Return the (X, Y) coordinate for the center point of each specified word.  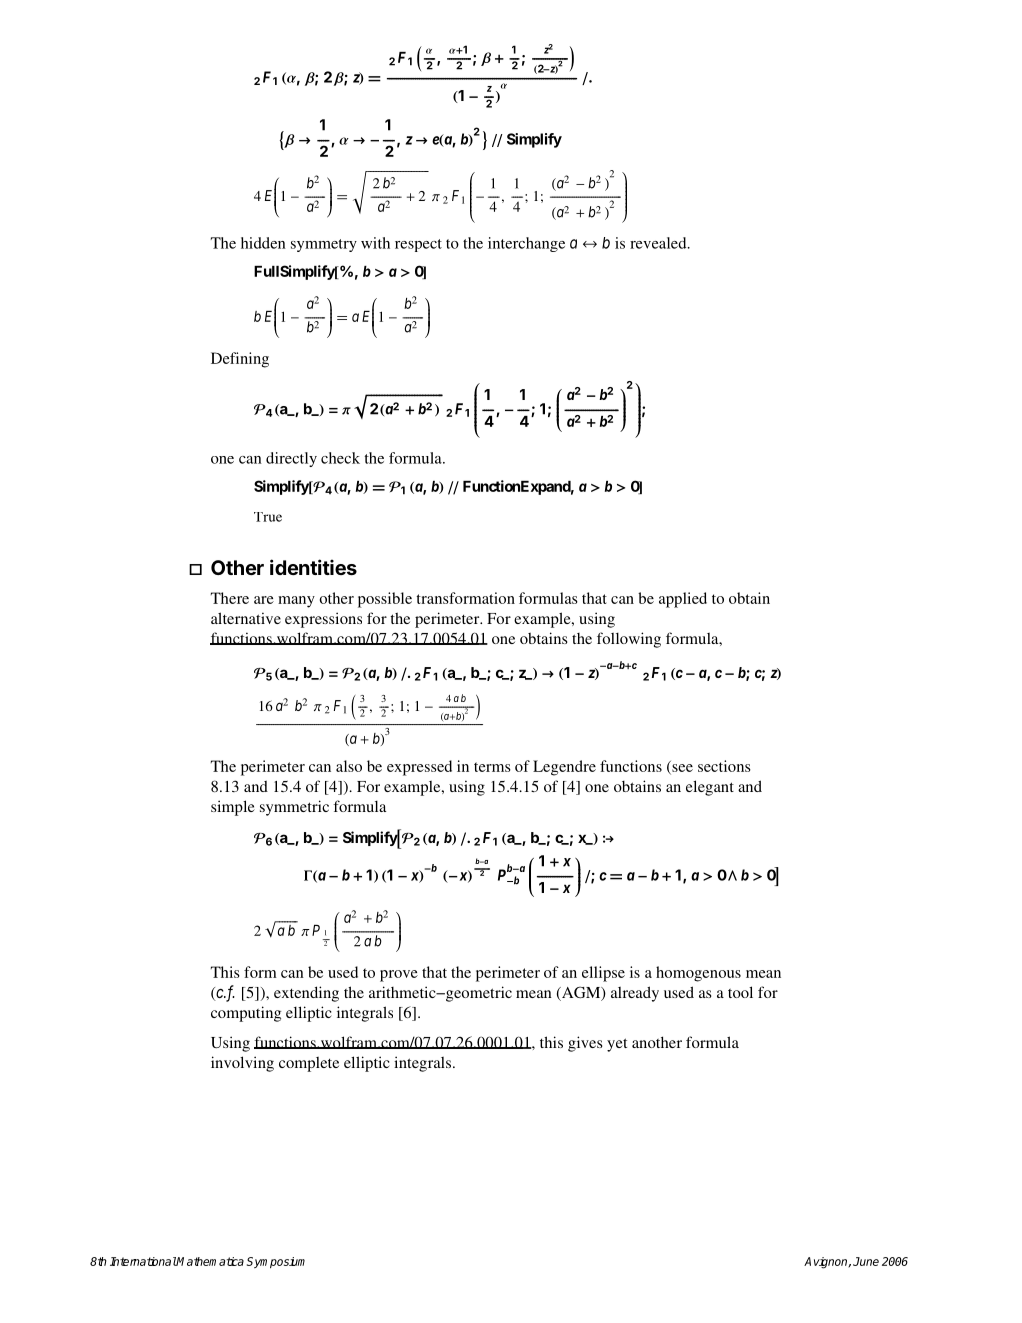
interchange (526, 244)
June (866, 1261)
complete (309, 1064)
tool (740, 992)
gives (585, 1044)
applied (683, 600)
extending (306, 994)
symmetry (324, 245)
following (629, 640)
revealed (659, 243)
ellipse (603, 974)
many (296, 602)
